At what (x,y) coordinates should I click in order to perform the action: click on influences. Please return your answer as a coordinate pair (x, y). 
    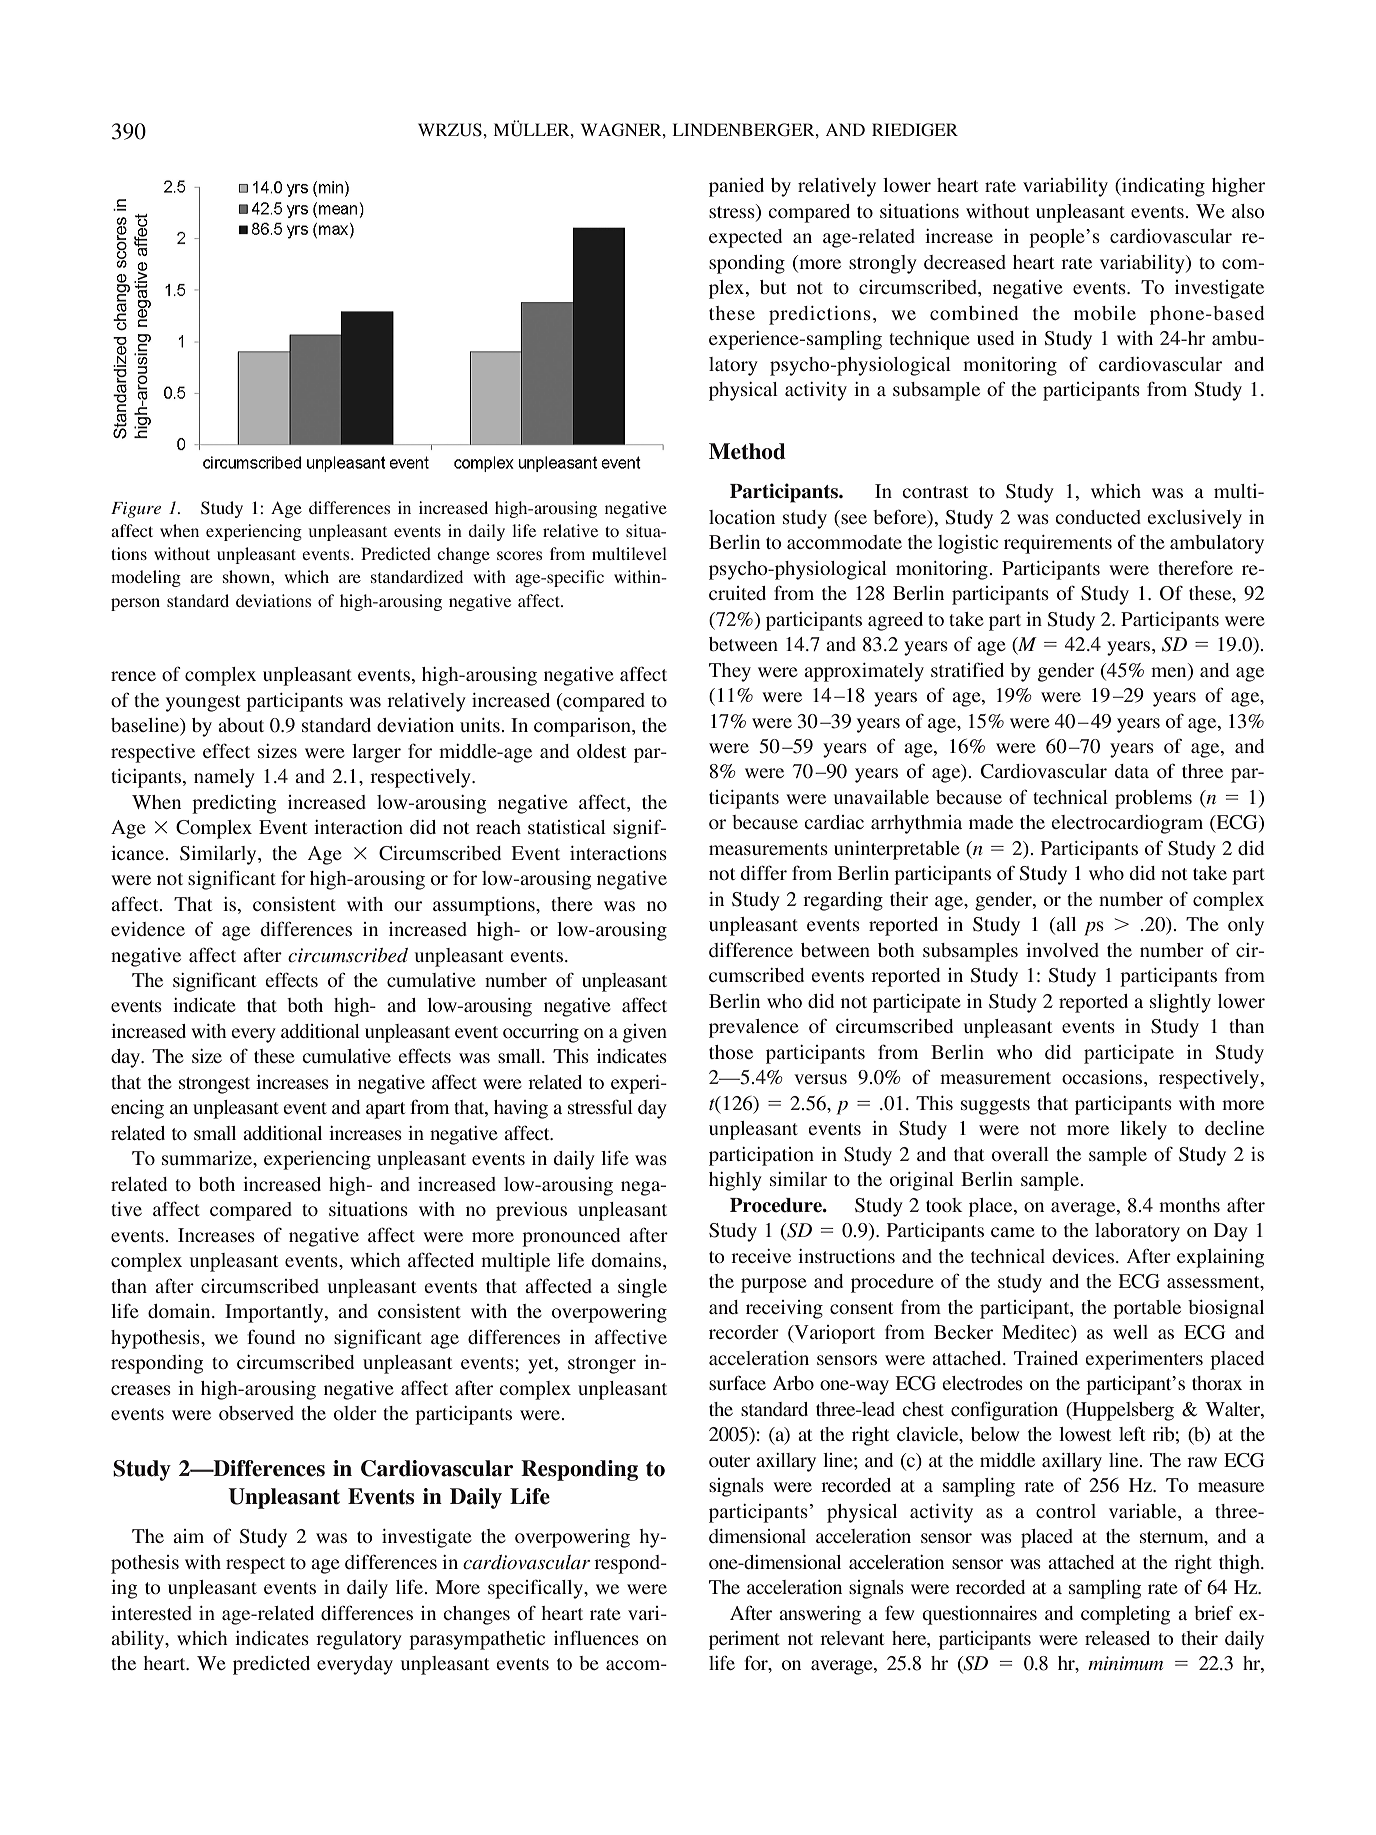
    Looking at the image, I should click on (596, 1637).
